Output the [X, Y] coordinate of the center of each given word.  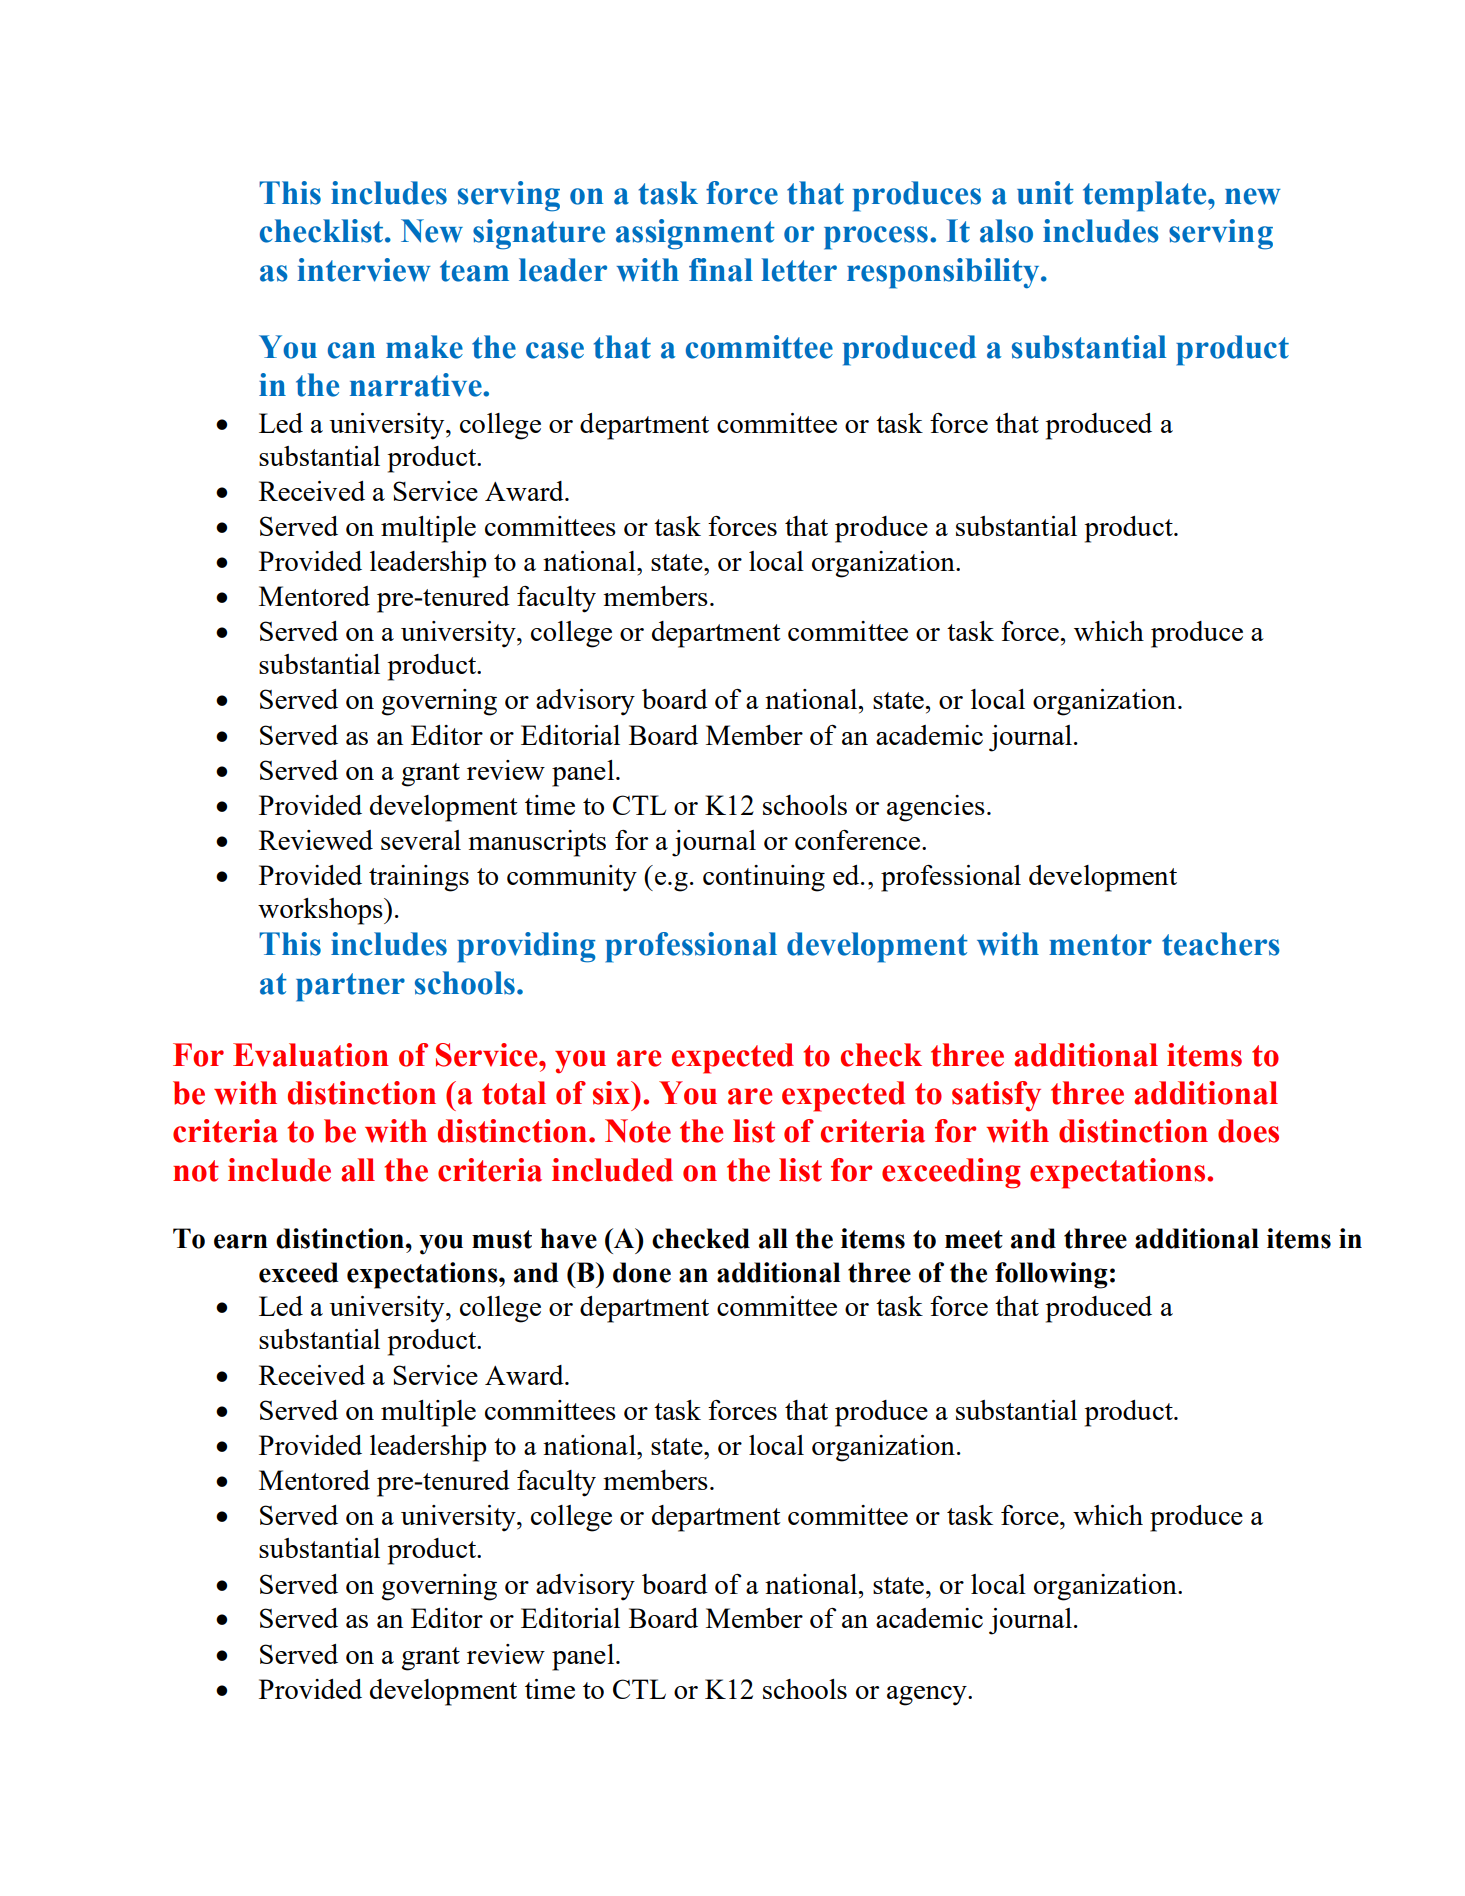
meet [974, 1239]
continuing [764, 878]
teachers [1221, 944]
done [642, 1272]
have [568, 1238]
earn [241, 1241]
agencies [936, 808]
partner [350, 987]
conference [859, 840]
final [721, 270]
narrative [417, 385]
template [1146, 196]
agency [928, 1696]
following [1051, 1275]
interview [364, 270]
